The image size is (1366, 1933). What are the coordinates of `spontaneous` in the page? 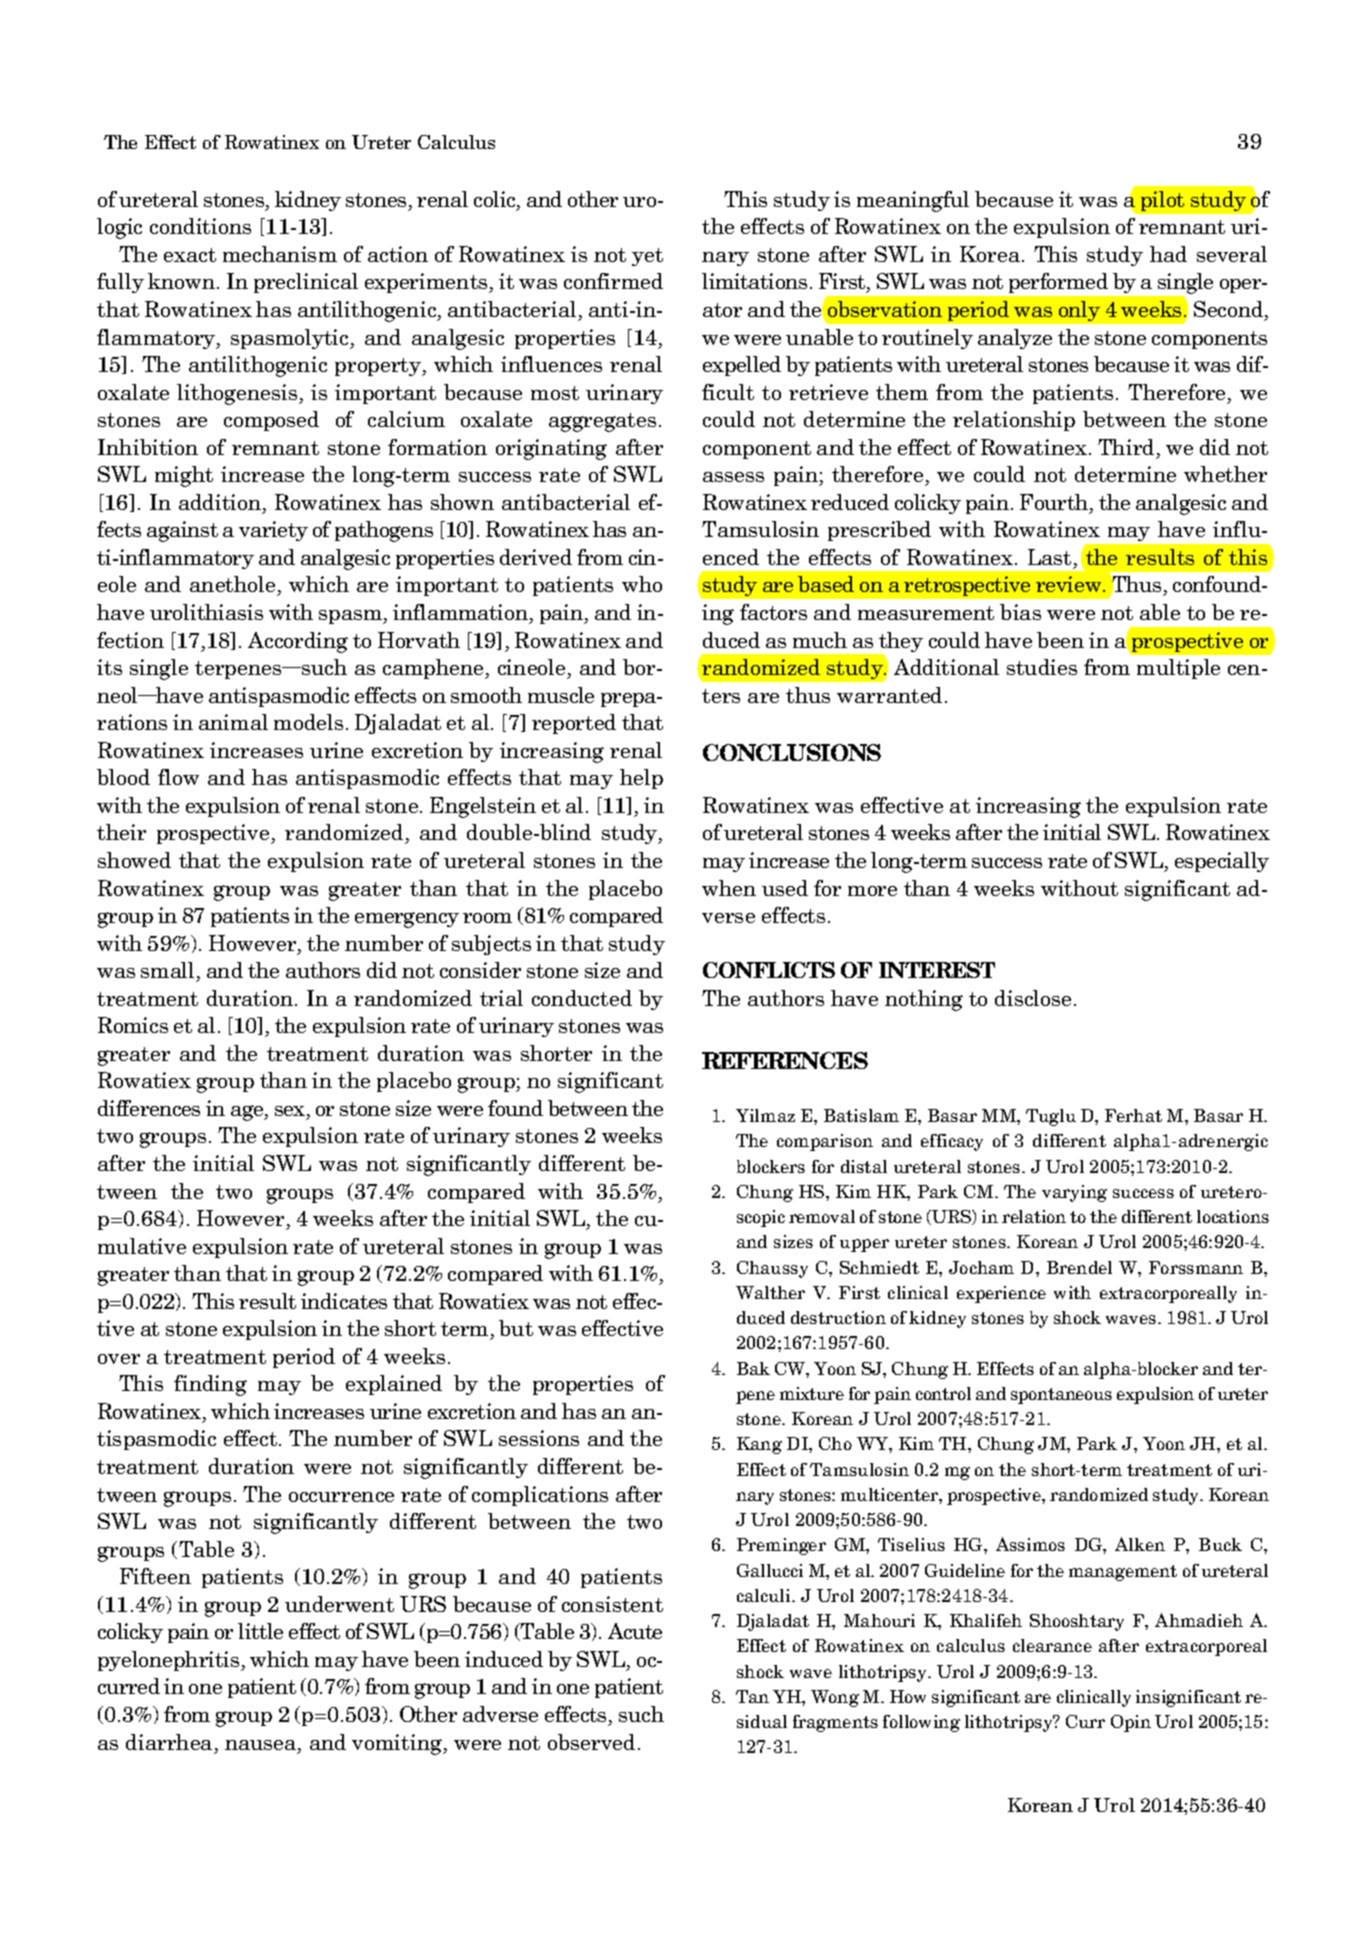 It's located at (1061, 1396).
